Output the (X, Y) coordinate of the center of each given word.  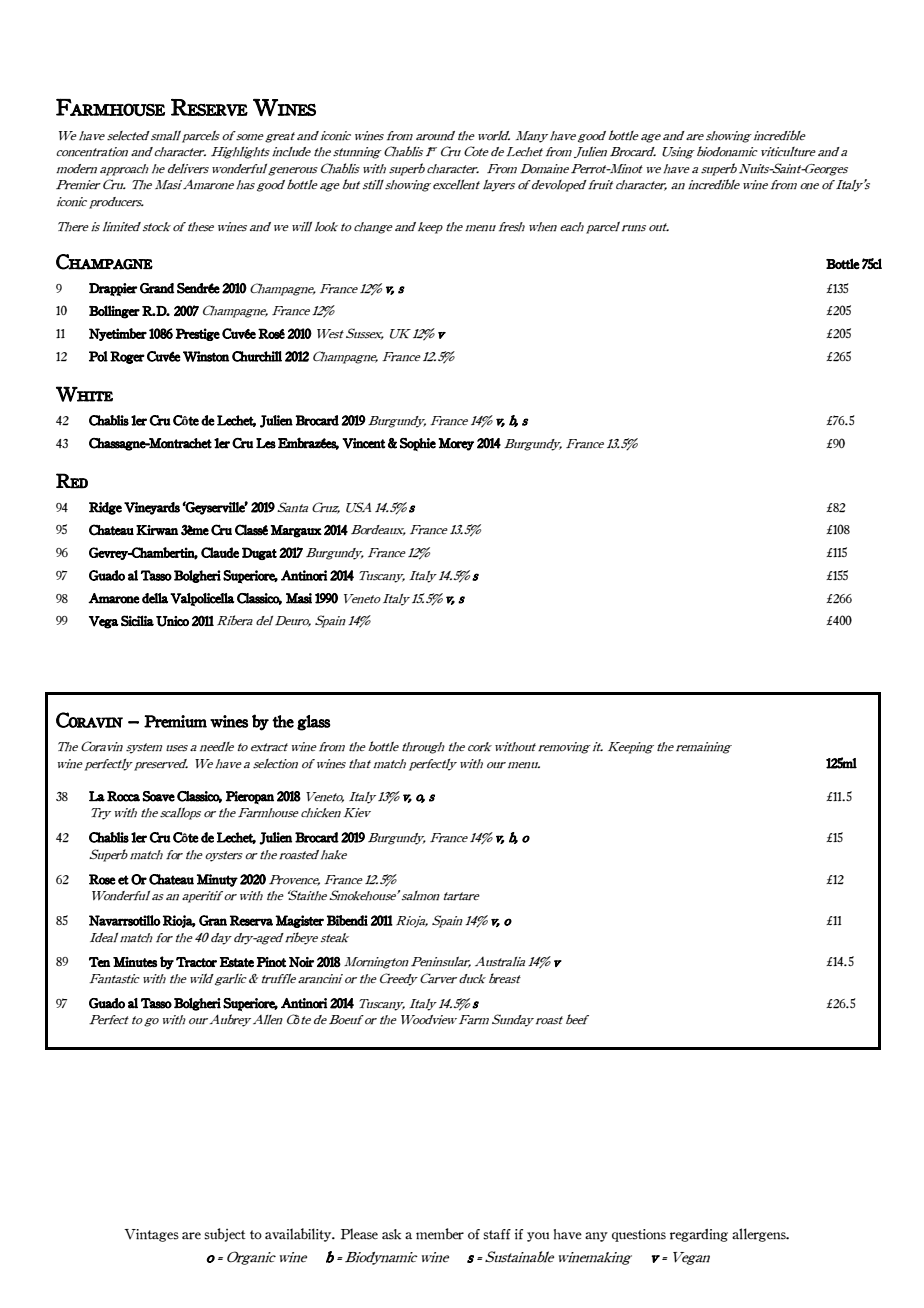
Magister (299, 921)
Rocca (123, 796)
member (440, 1234)
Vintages (151, 1235)
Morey (456, 444)
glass (313, 723)
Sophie (418, 444)
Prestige (198, 334)
